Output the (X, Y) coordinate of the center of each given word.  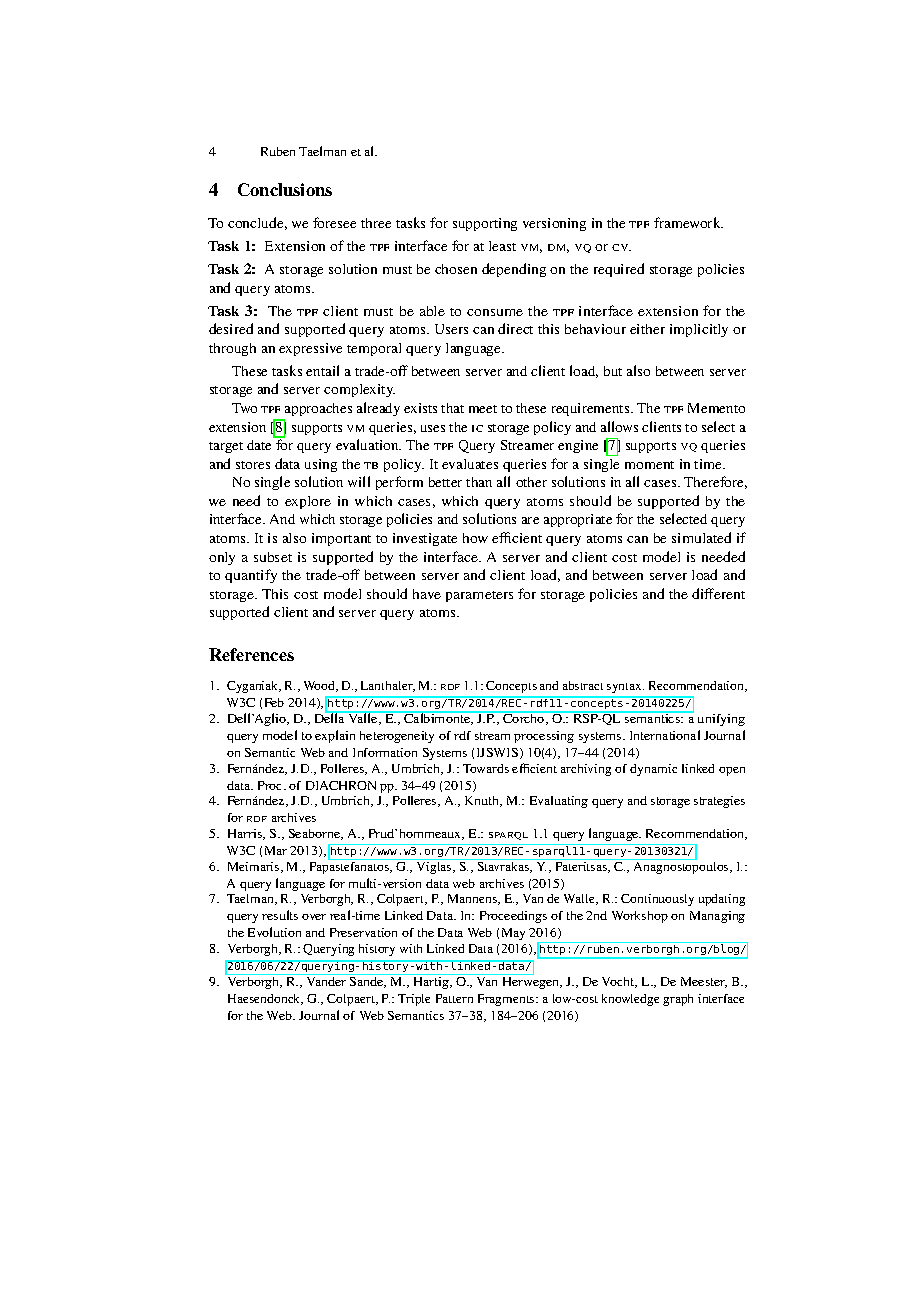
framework (688, 222)
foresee (334, 222)
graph (678, 1000)
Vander (326, 980)
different (718, 593)
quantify (251, 576)
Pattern (454, 998)
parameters (479, 596)
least (502, 246)
